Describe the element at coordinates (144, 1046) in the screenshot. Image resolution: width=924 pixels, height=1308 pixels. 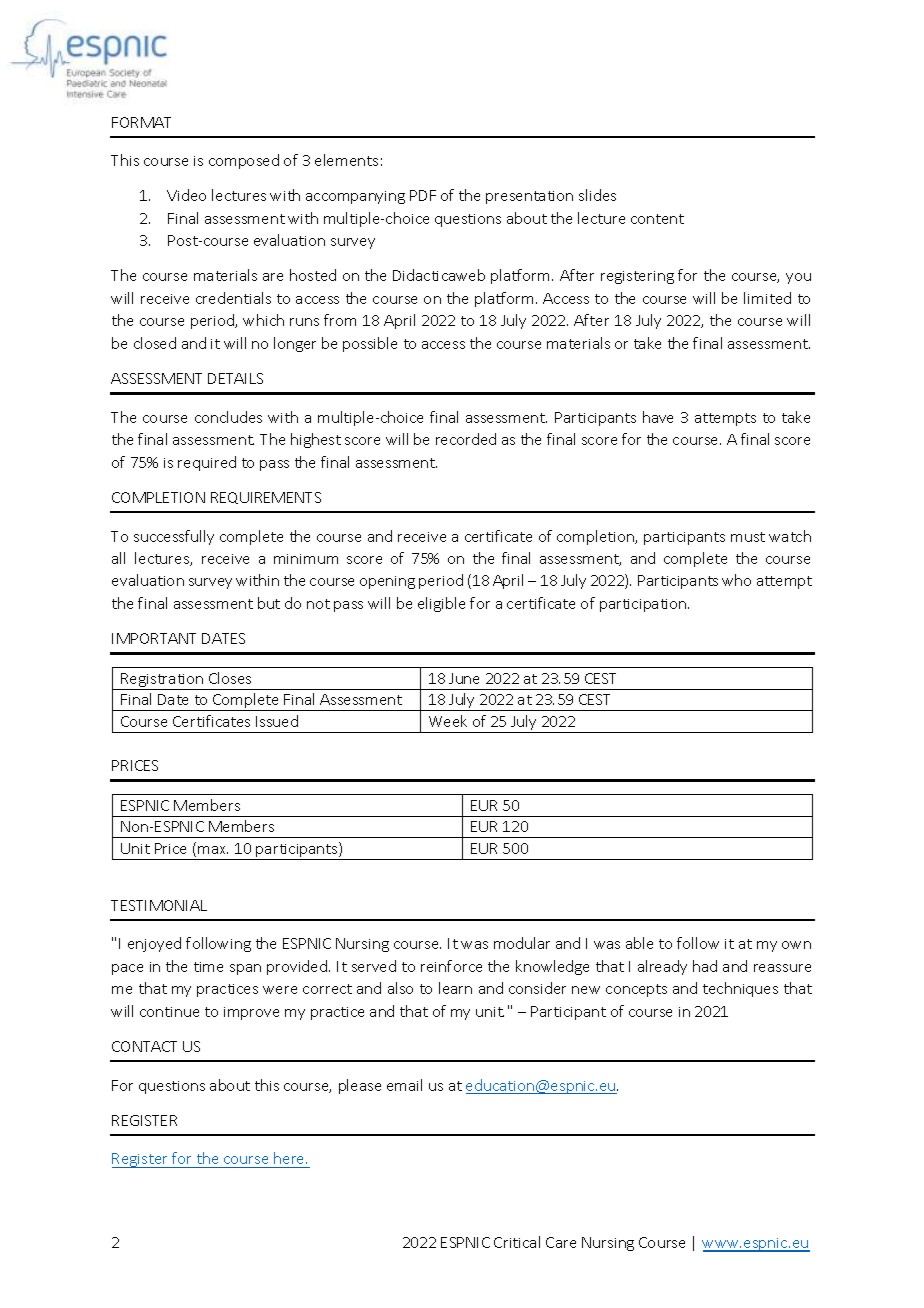
I see `CONTACT` at that location.
